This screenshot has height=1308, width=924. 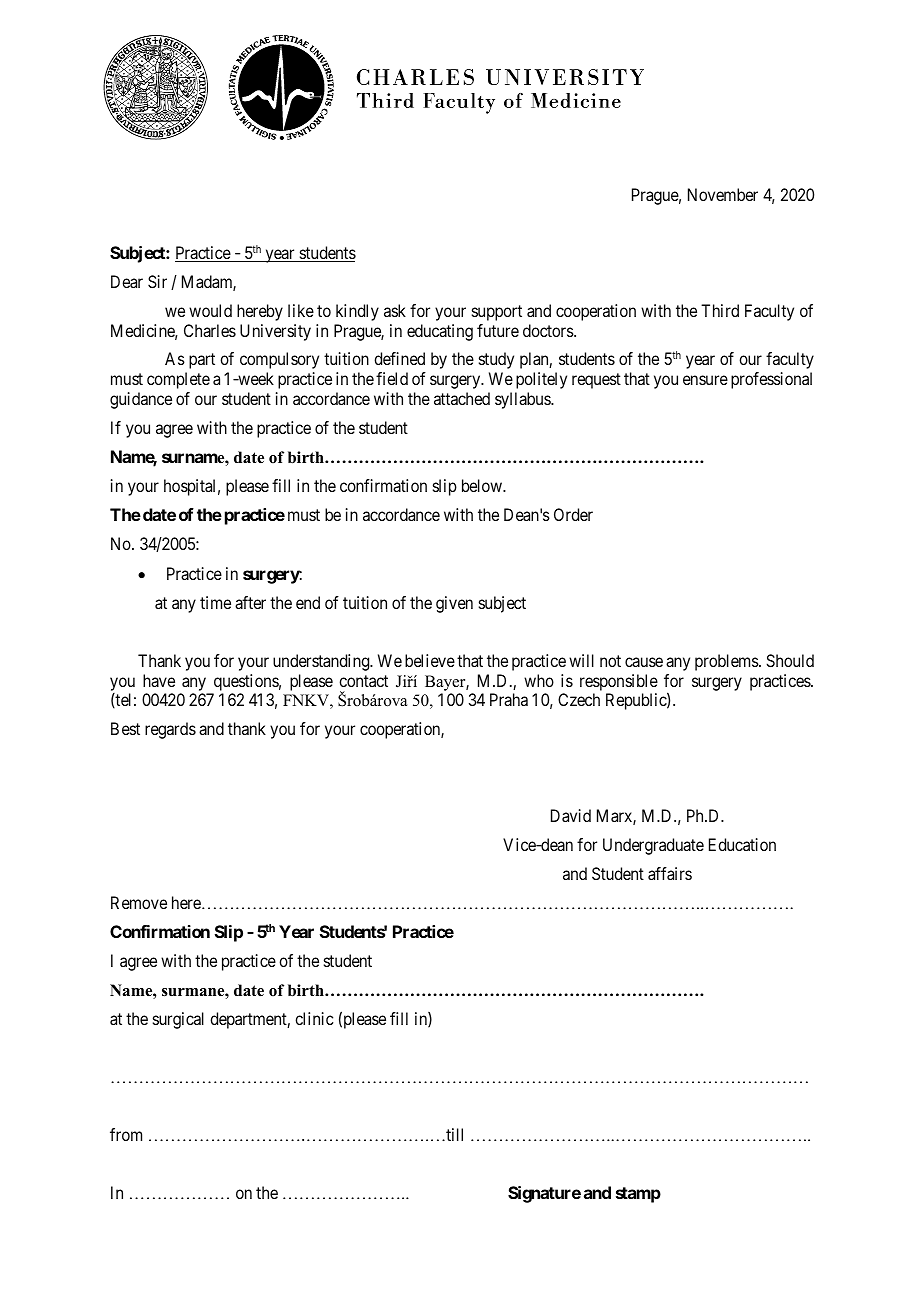 What do you see at coordinates (705, 380) in the screenshot?
I see `ensure` at bounding box center [705, 380].
